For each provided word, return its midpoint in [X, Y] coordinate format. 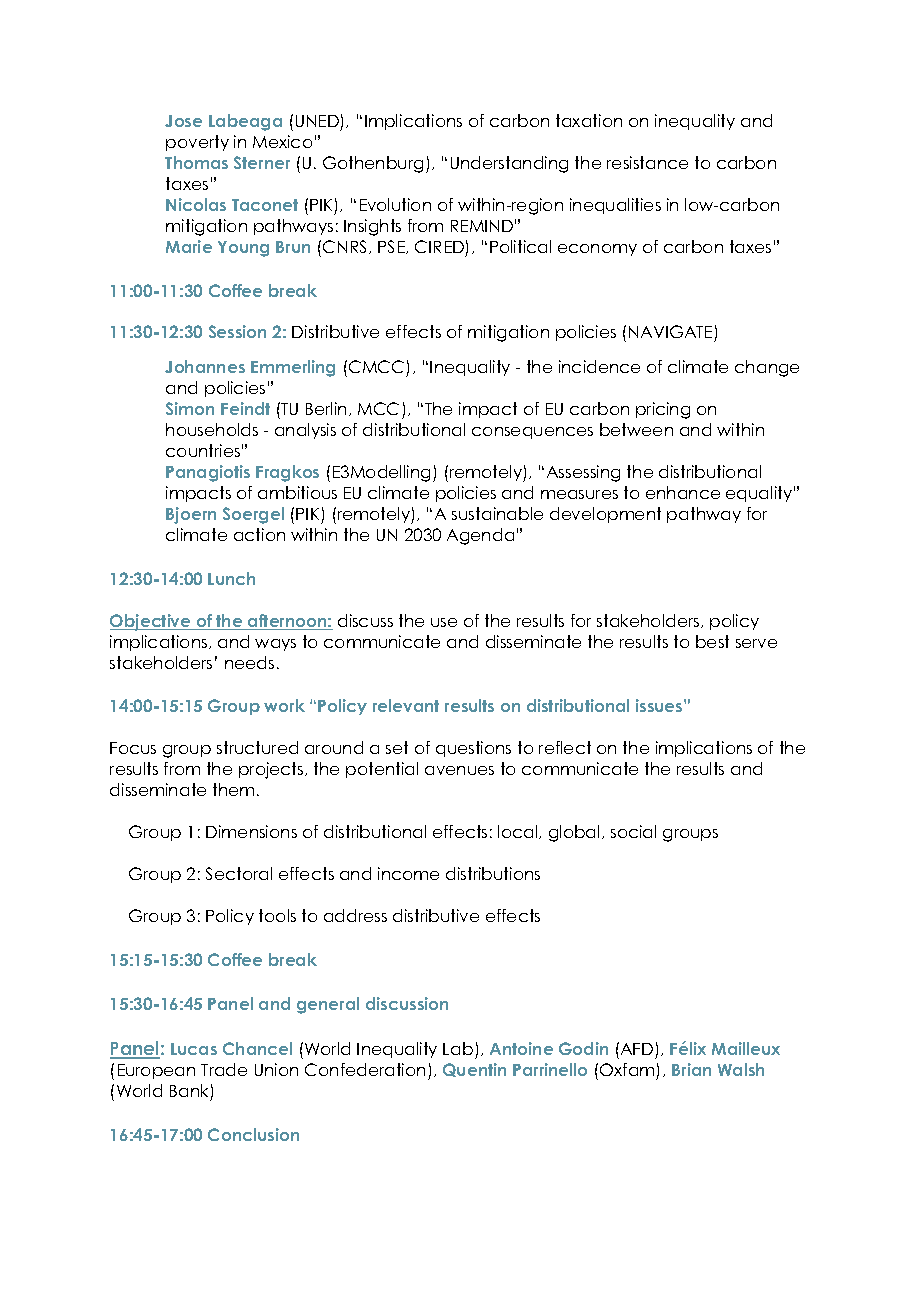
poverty [197, 143]
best [712, 641]
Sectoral [239, 873]
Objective [151, 622]
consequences [532, 433]
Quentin [474, 1070]
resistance [647, 162]
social [633, 831]
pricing [663, 410]
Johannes [205, 366]
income [408, 873]
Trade [224, 1069]
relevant [406, 705]
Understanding [509, 164]
